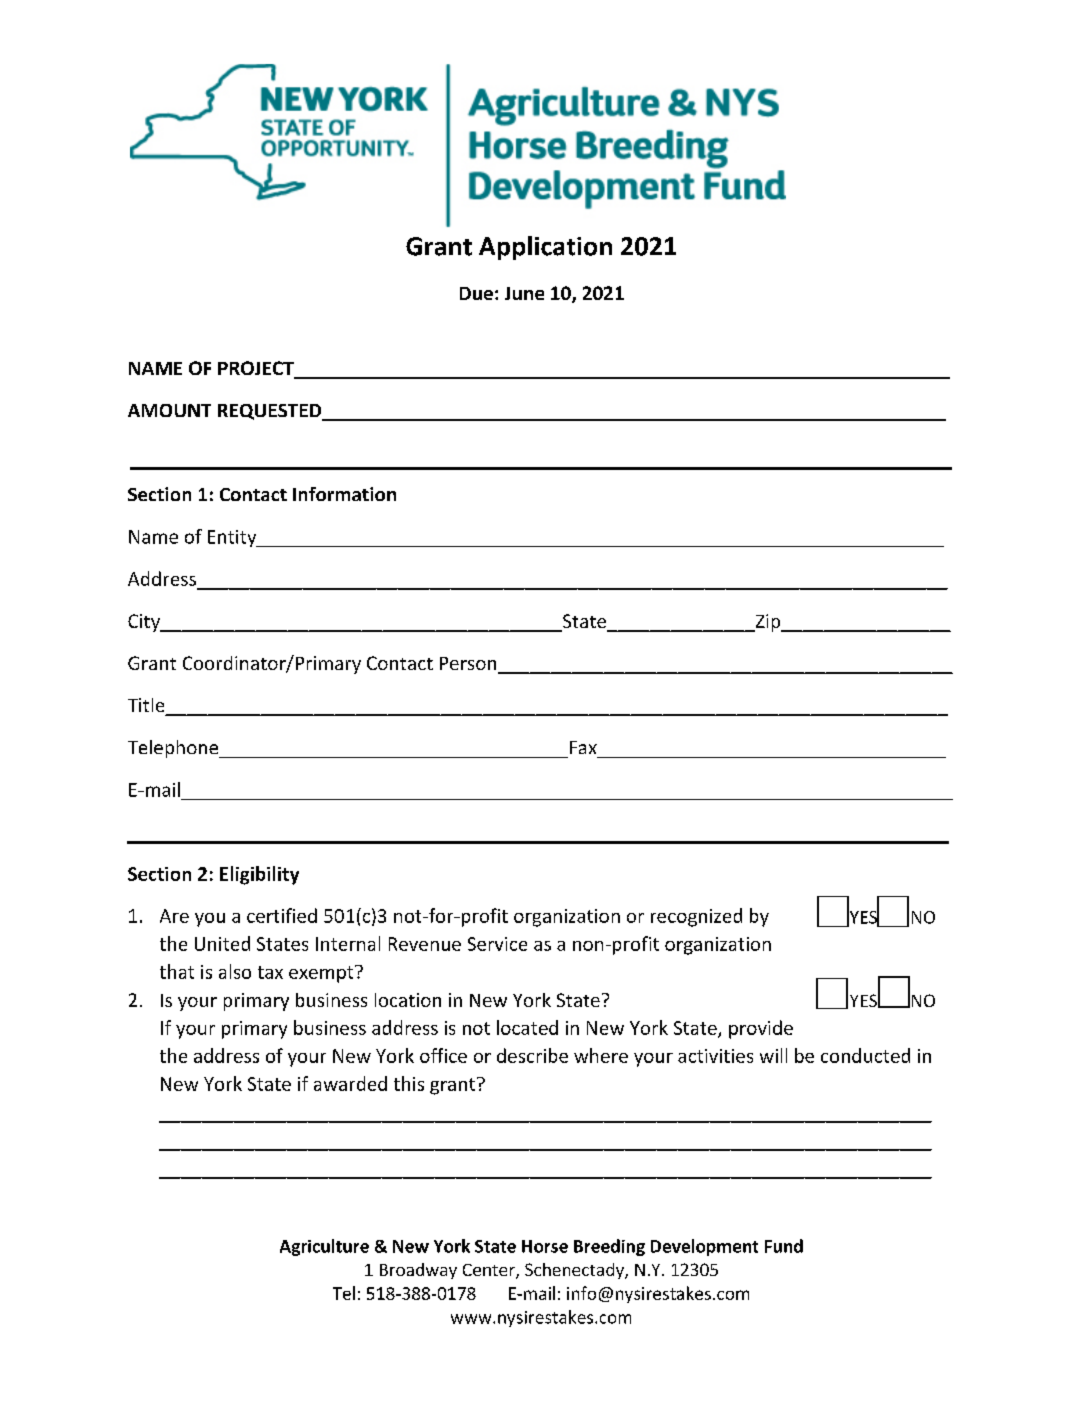 The width and height of the image is (1083, 1402). What do you see at coordinates (524, 293) in the image?
I see `June` at bounding box center [524, 293].
